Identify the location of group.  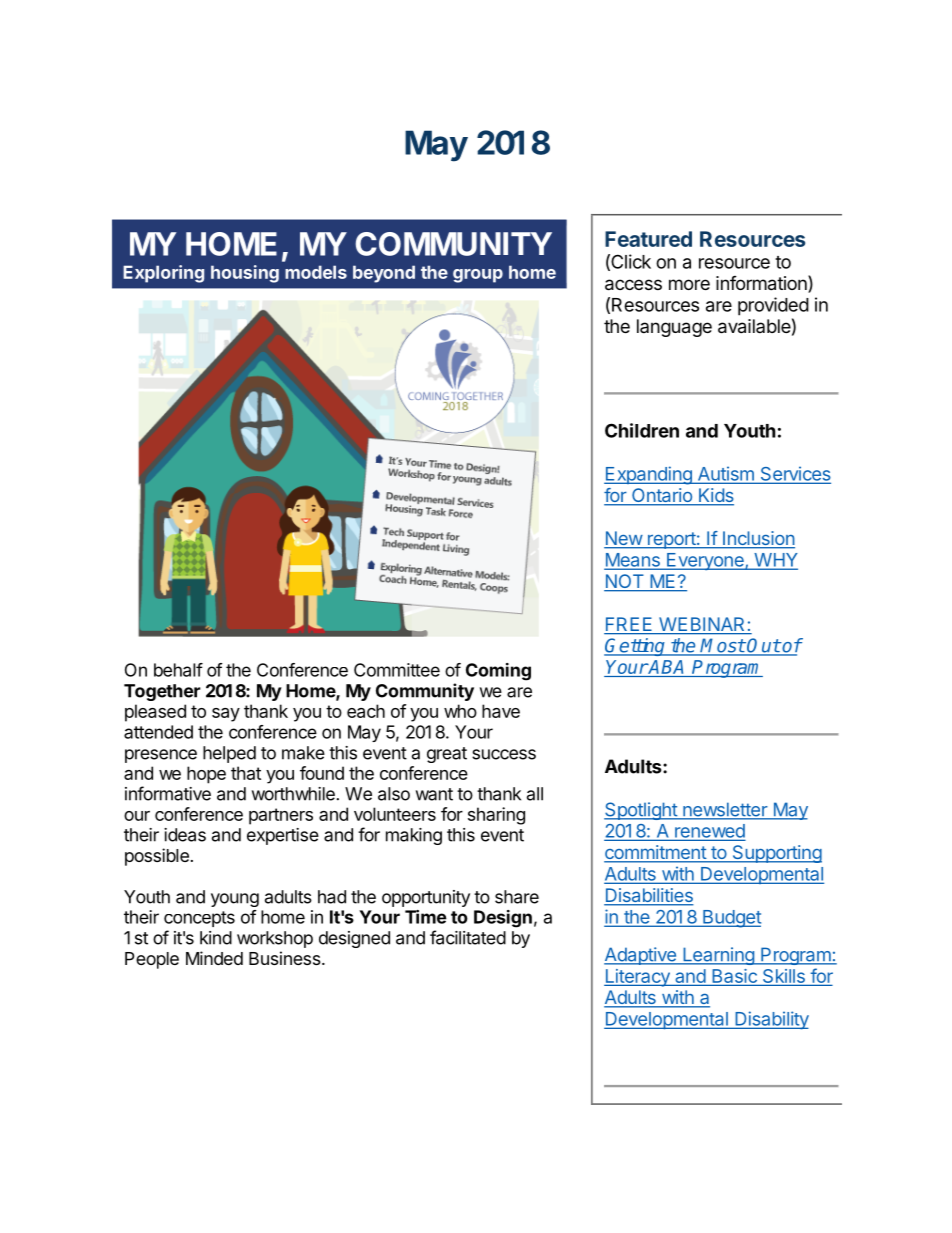
(478, 276).
